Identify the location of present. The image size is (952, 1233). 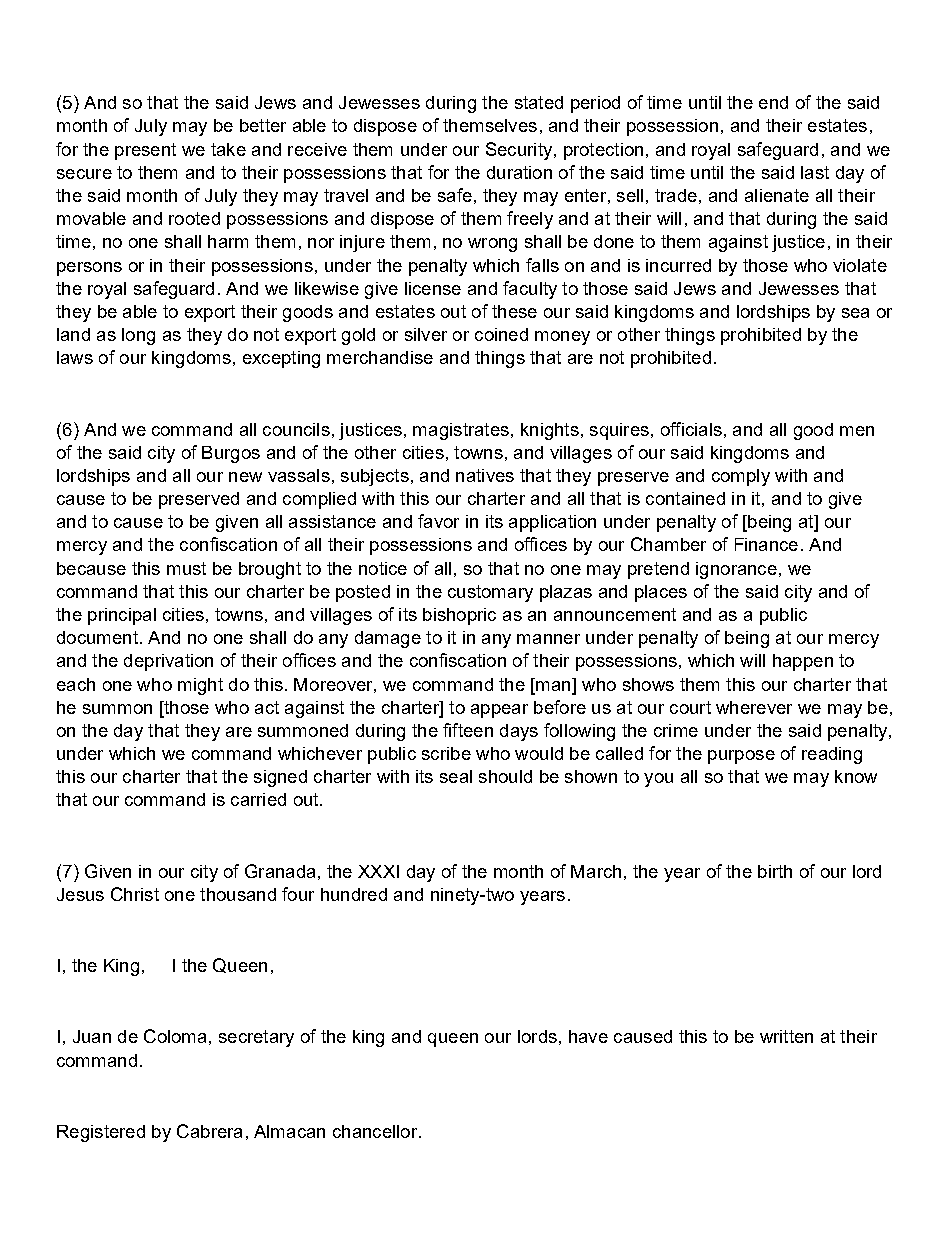
(145, 151).
